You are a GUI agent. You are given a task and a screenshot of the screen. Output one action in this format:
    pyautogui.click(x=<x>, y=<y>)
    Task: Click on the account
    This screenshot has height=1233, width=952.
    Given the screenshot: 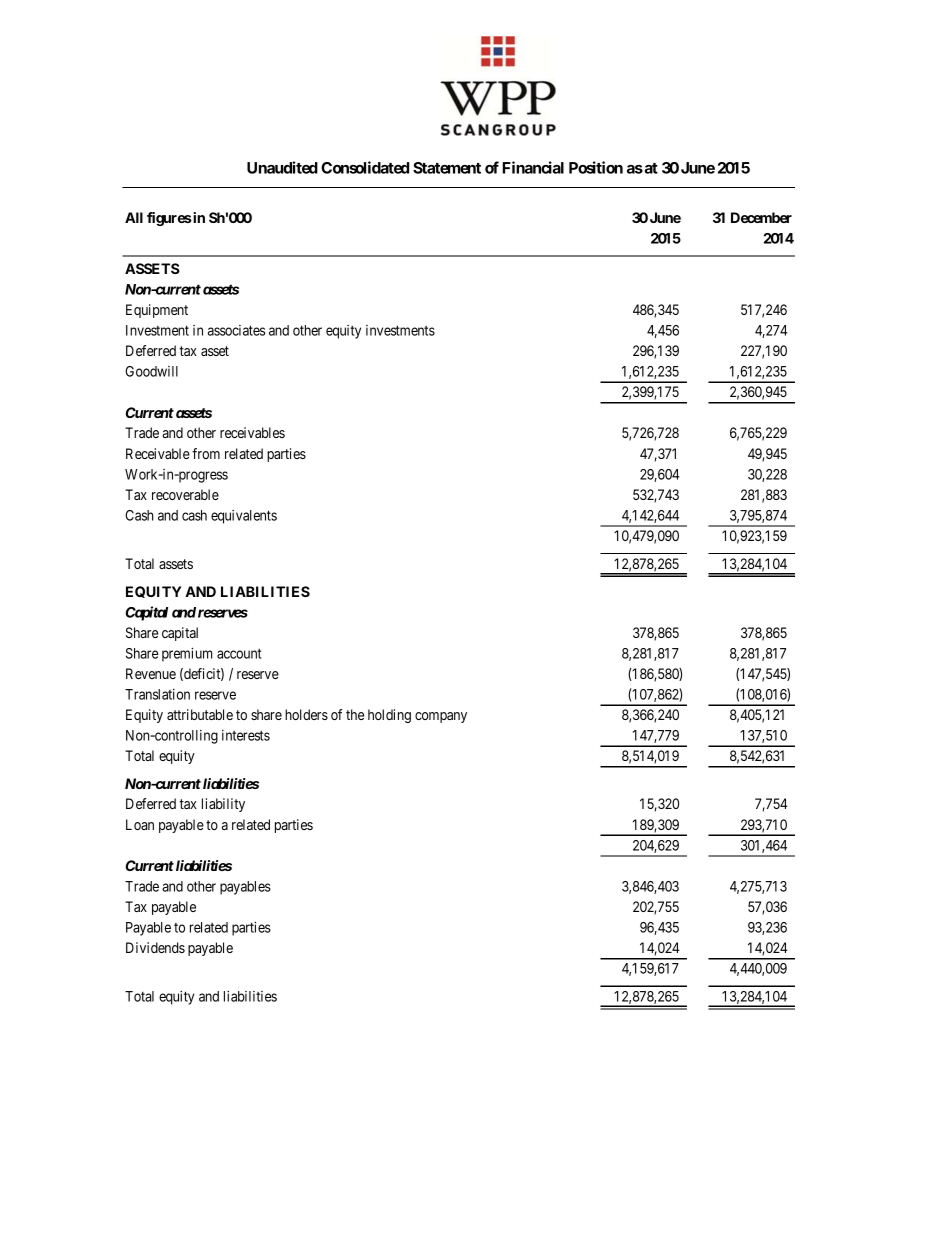 What is the action you would take?
    pyautogui.click(x=239, y=654)
